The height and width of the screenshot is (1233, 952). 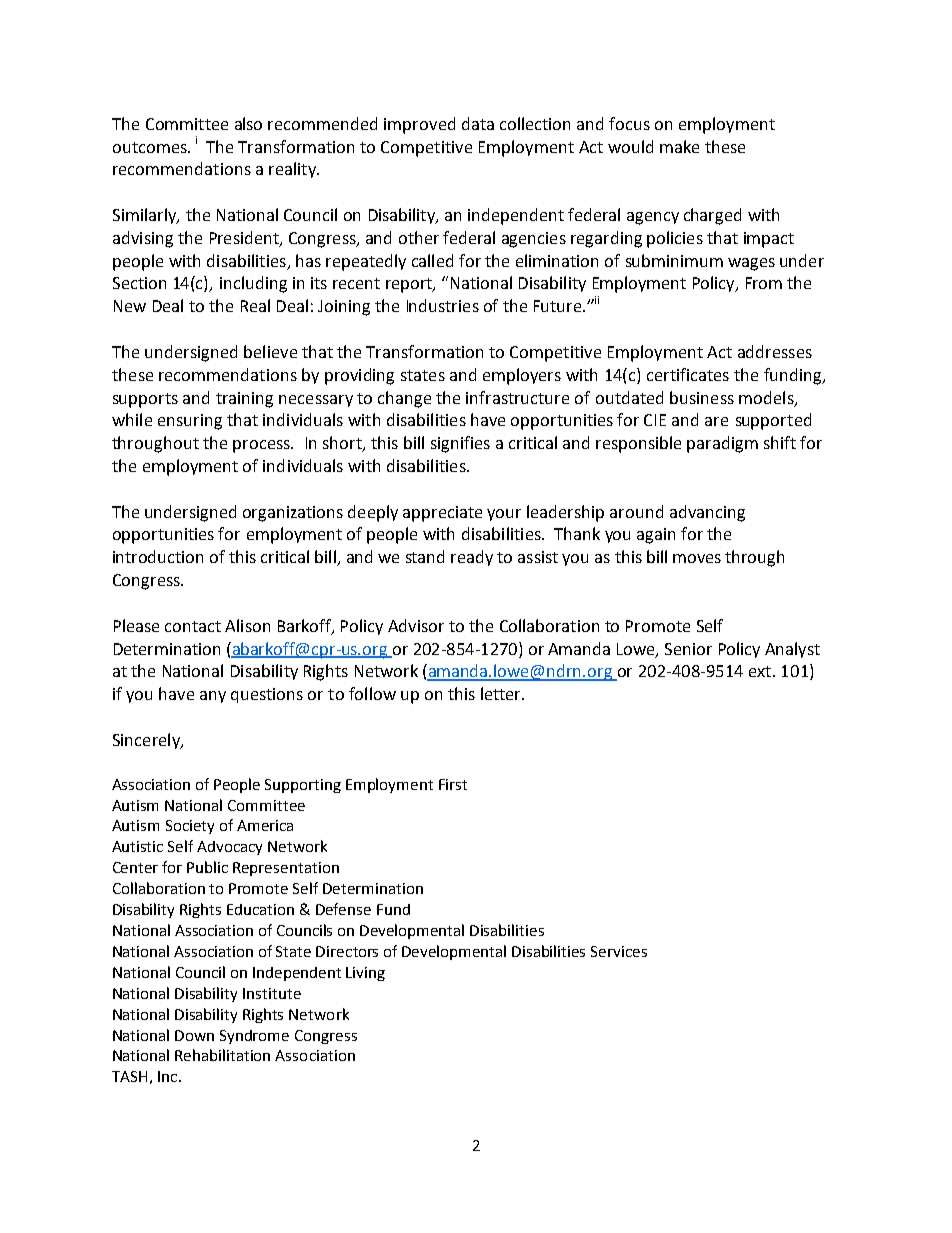 I want to click on certificates, so click(x=688, y=374).
